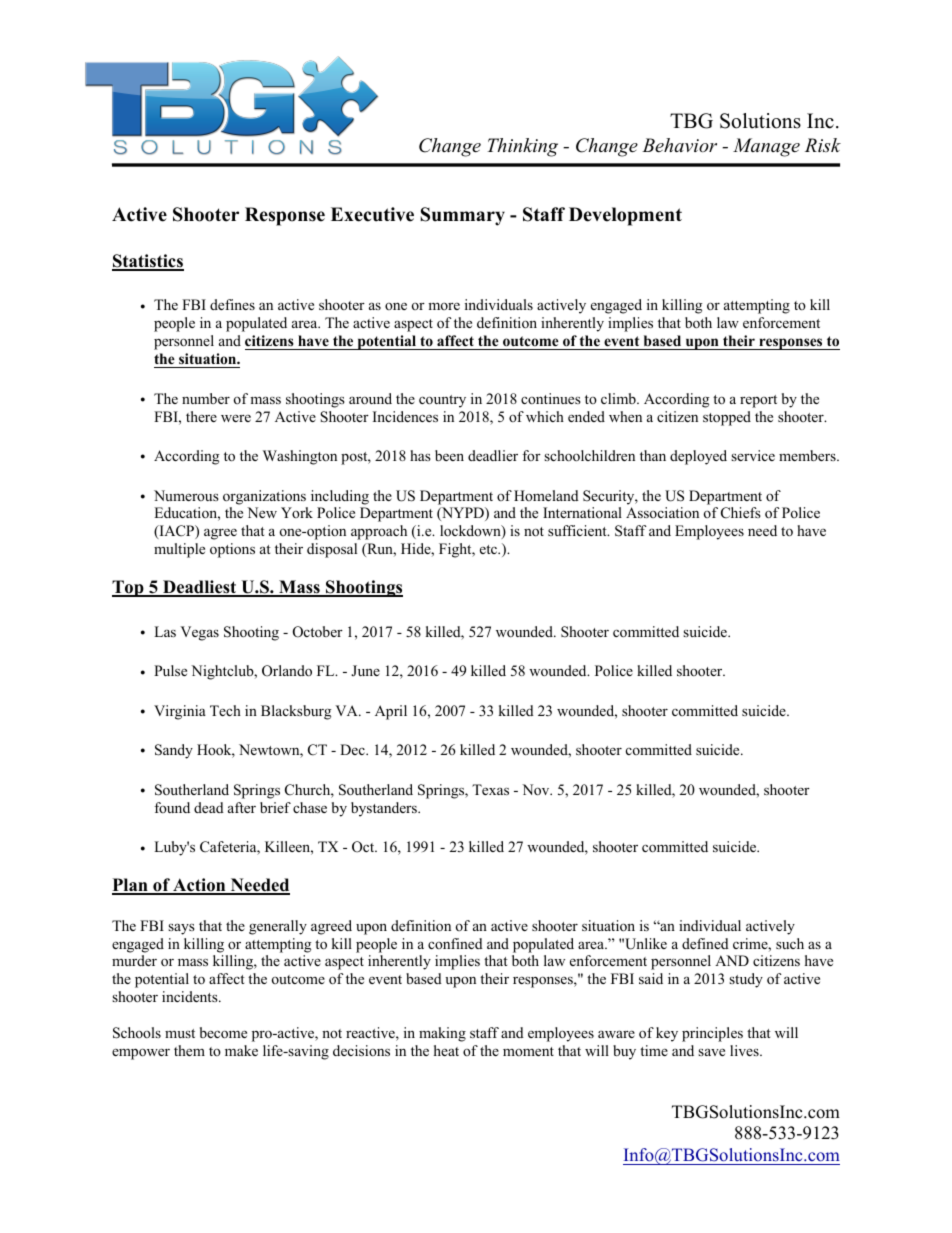 The image size is (952, 1233). I want to click on Chiefs, so click(741, 513).
